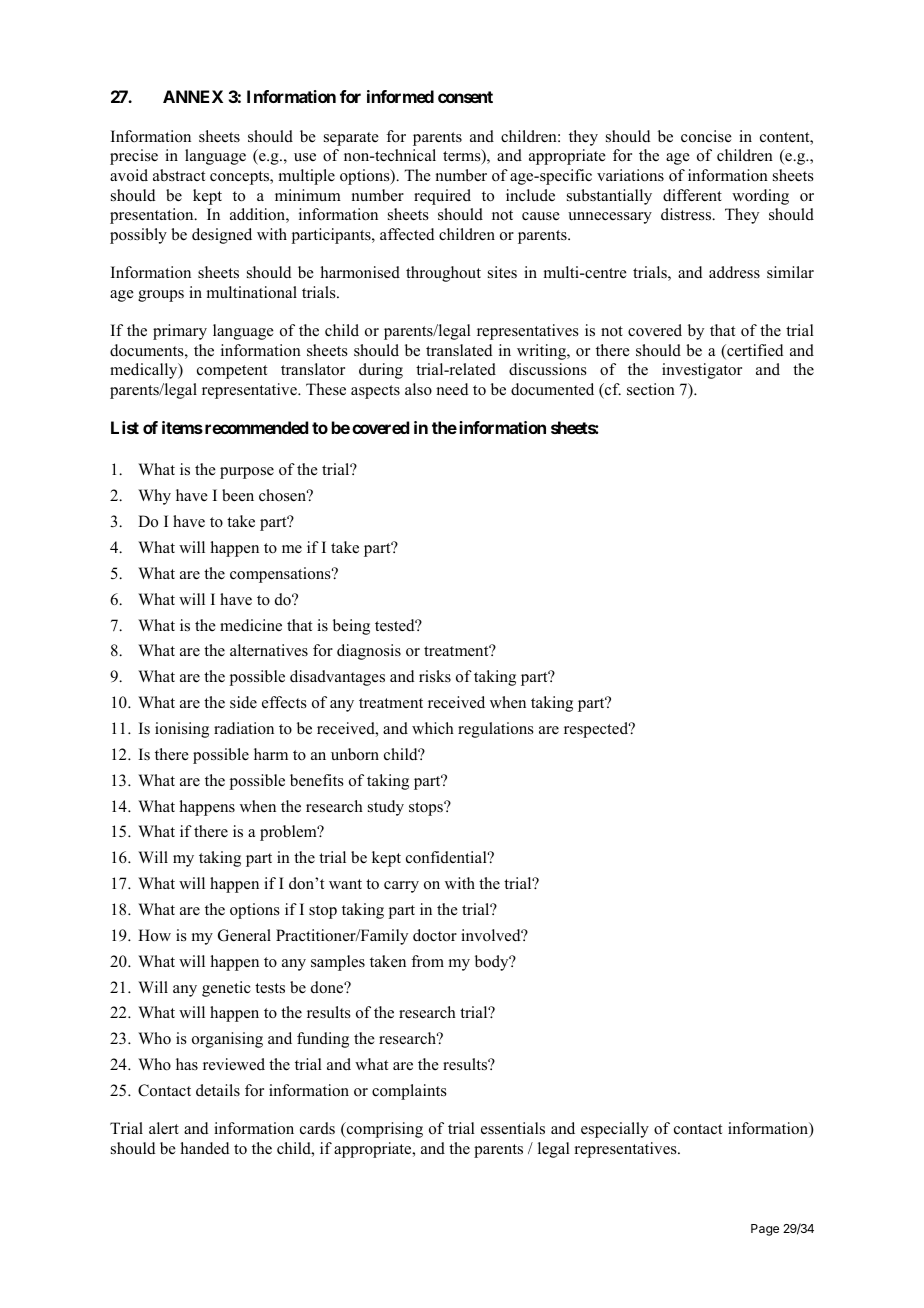  Describe the element at coordinates (513, 1128) in the screenshot. I see `essentials` at that location.
